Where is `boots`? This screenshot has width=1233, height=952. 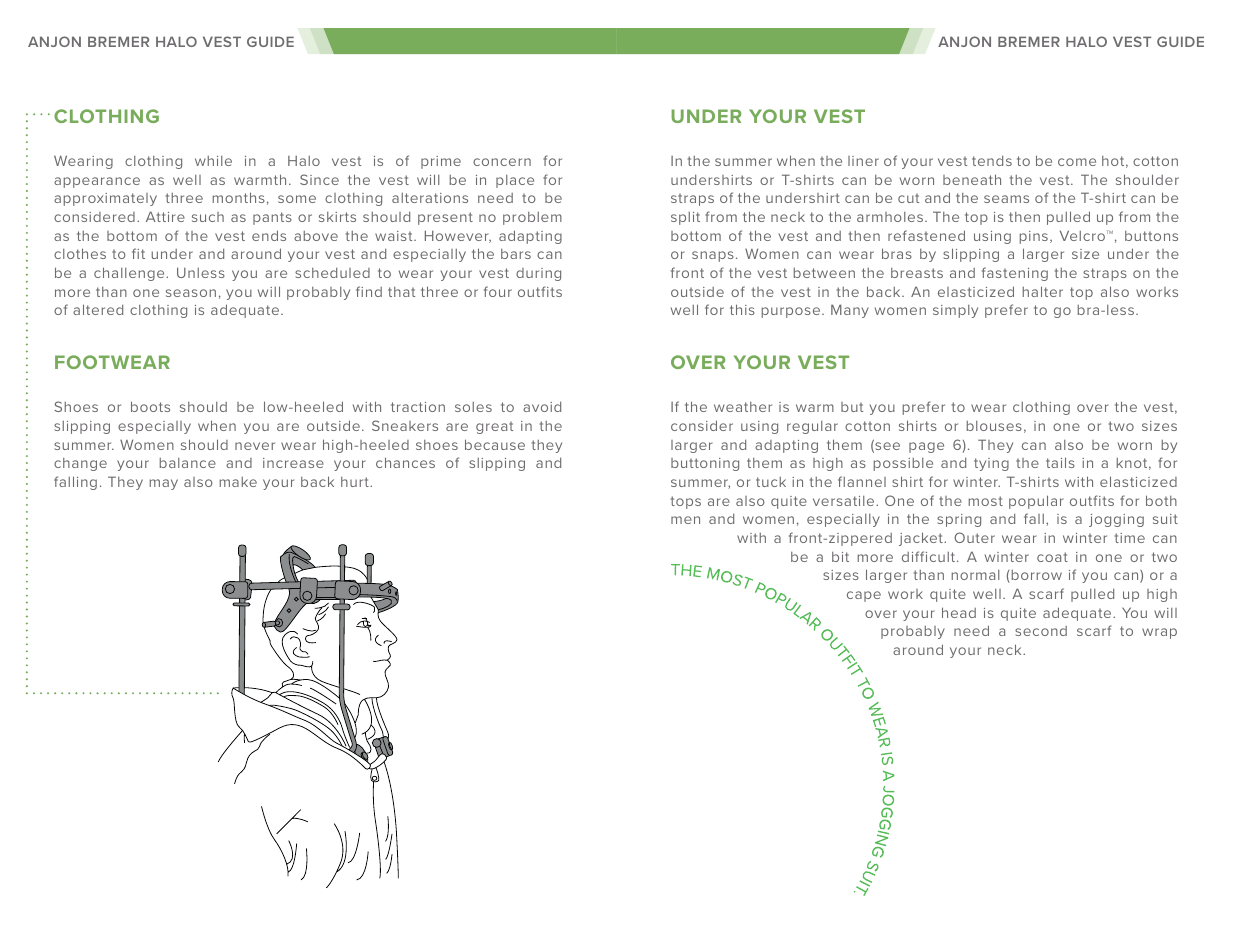
boots is located at coordinates (150, 406).
